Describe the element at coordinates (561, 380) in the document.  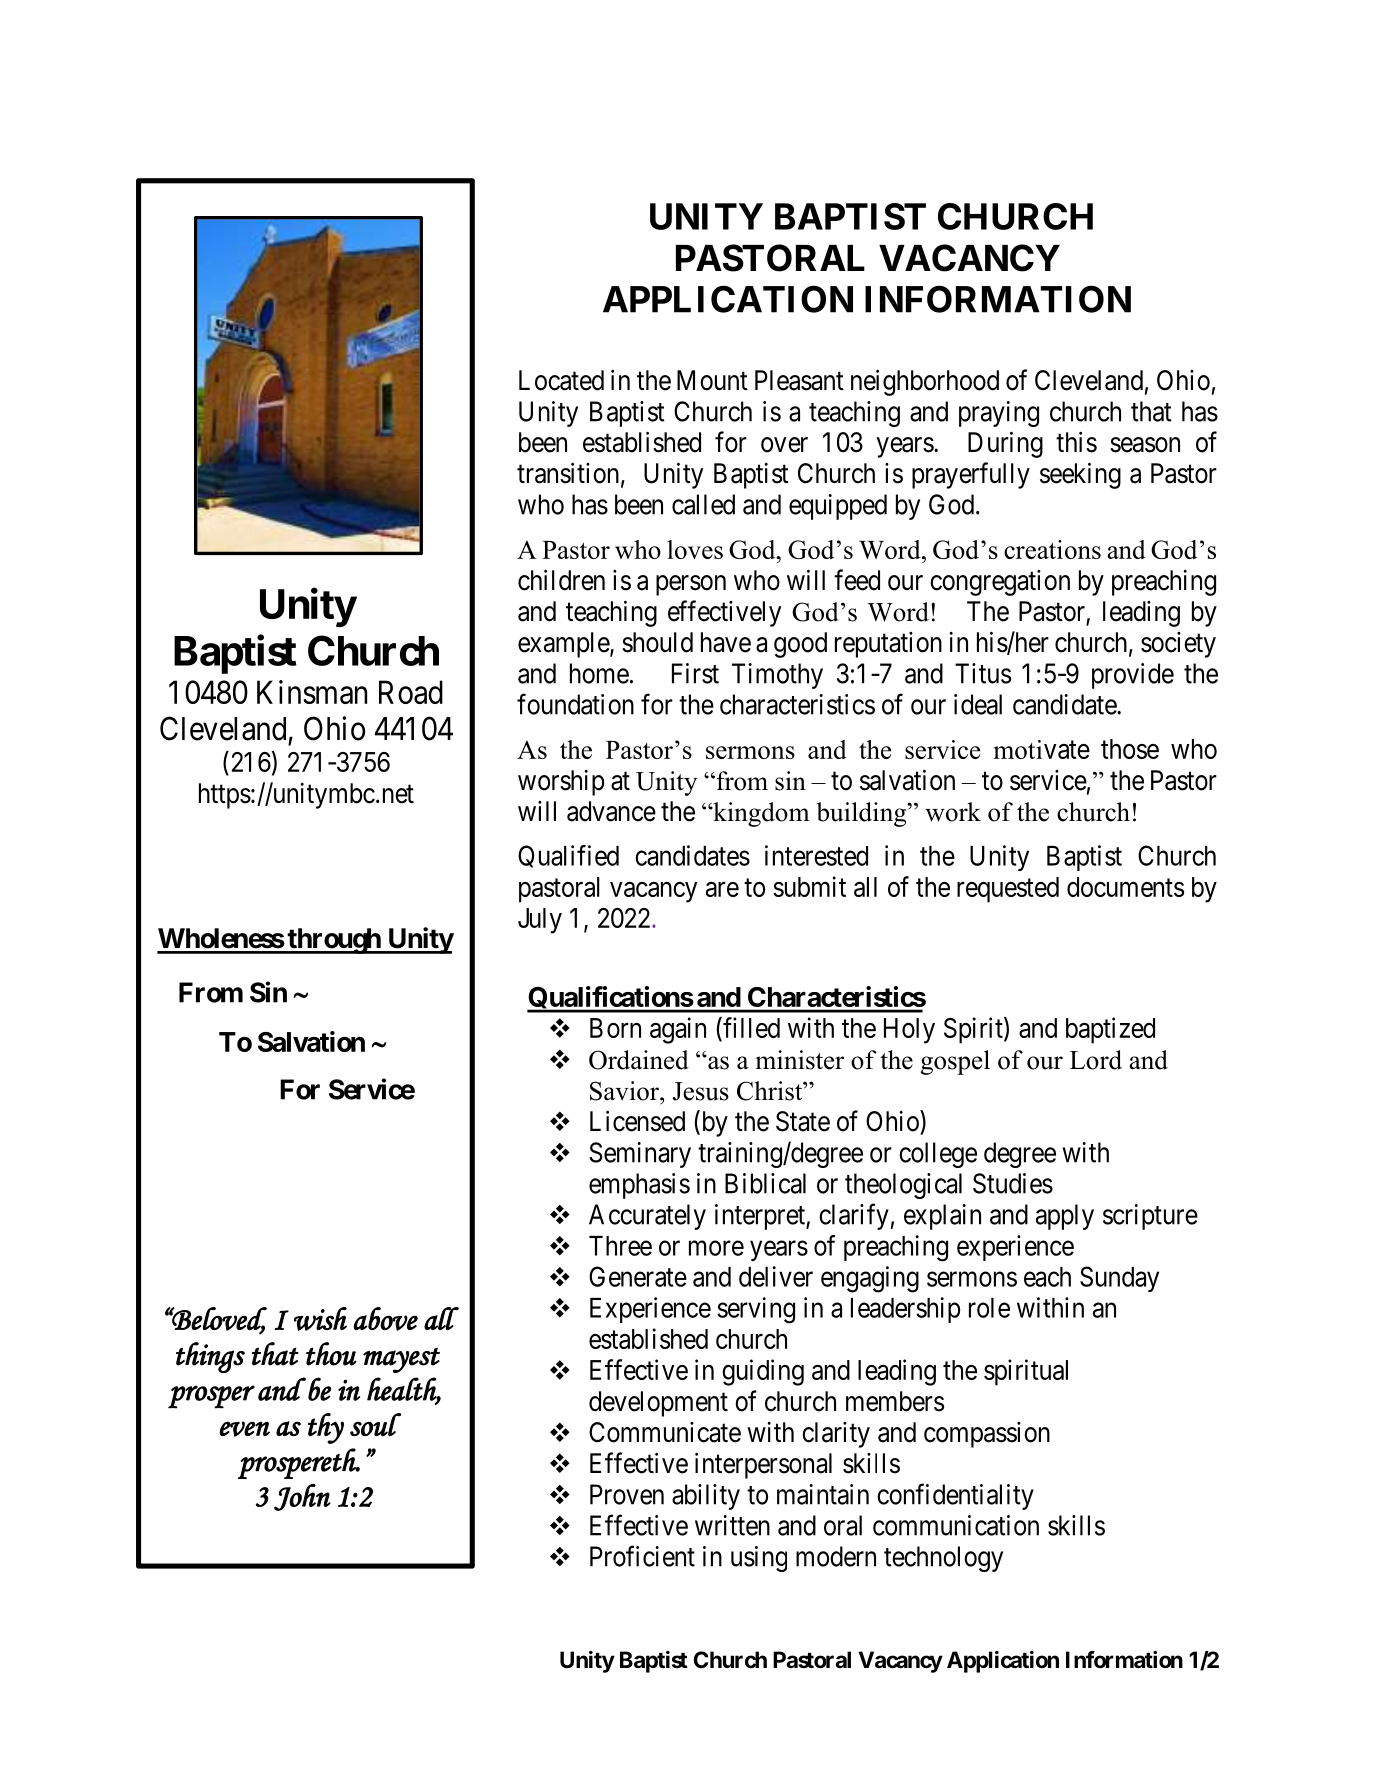
I see `Located` at that location.
